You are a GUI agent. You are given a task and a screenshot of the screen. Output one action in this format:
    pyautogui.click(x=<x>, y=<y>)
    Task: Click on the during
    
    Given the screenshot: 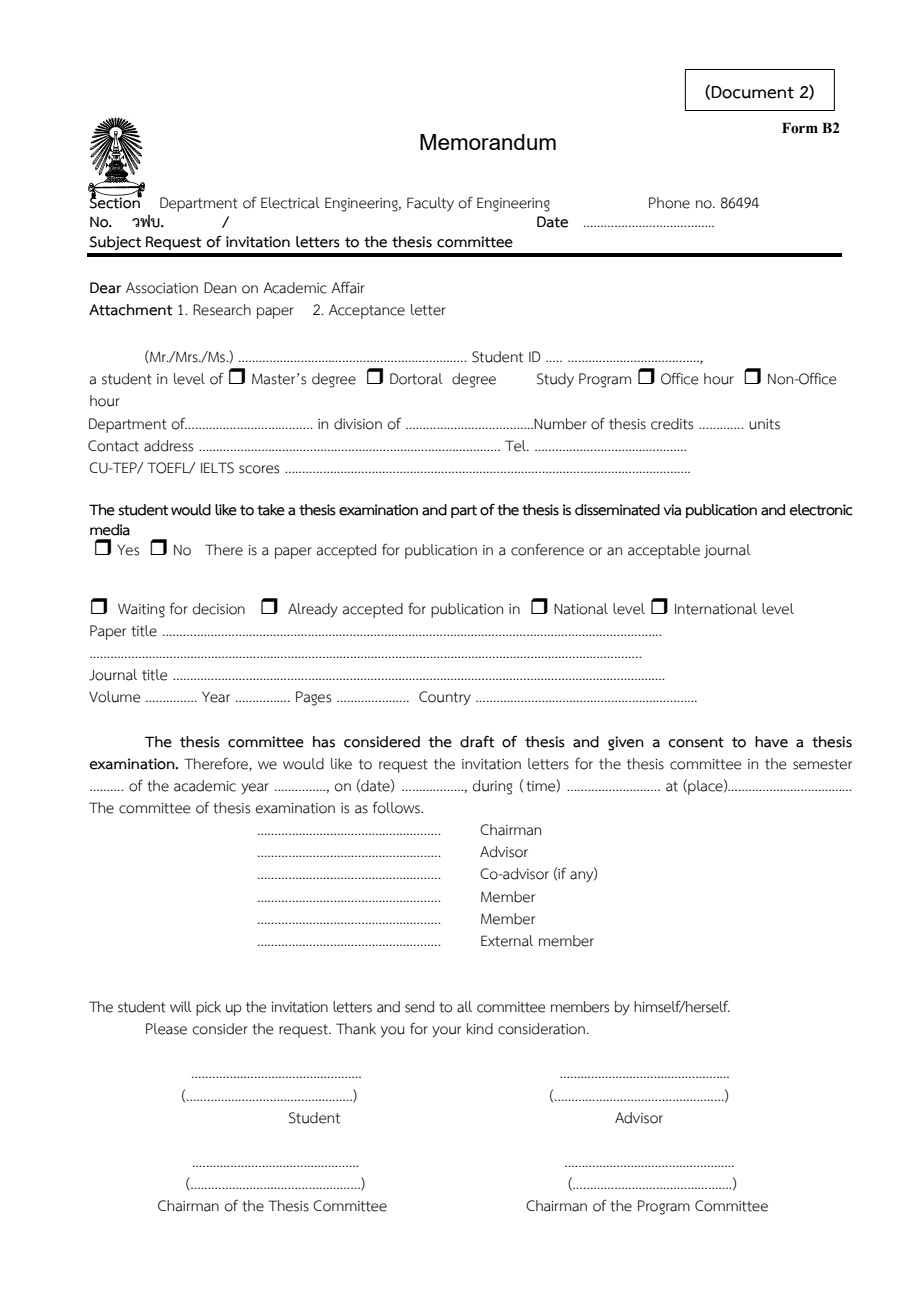 What is the action you would take?
    pyautogui.click(x=492, y=787)
